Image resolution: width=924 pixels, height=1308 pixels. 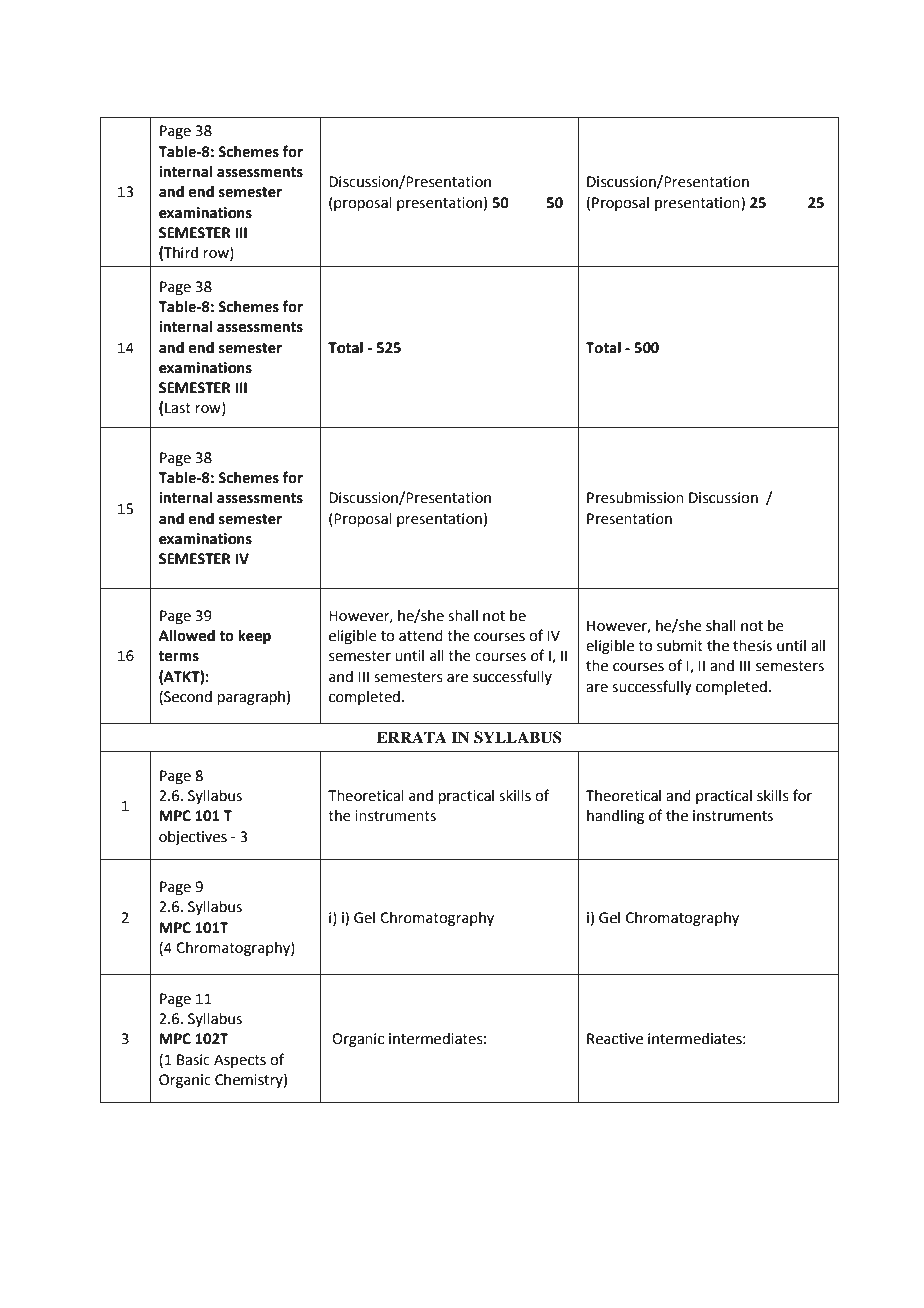 I want to click on attend, so click(x=421, y=636).
